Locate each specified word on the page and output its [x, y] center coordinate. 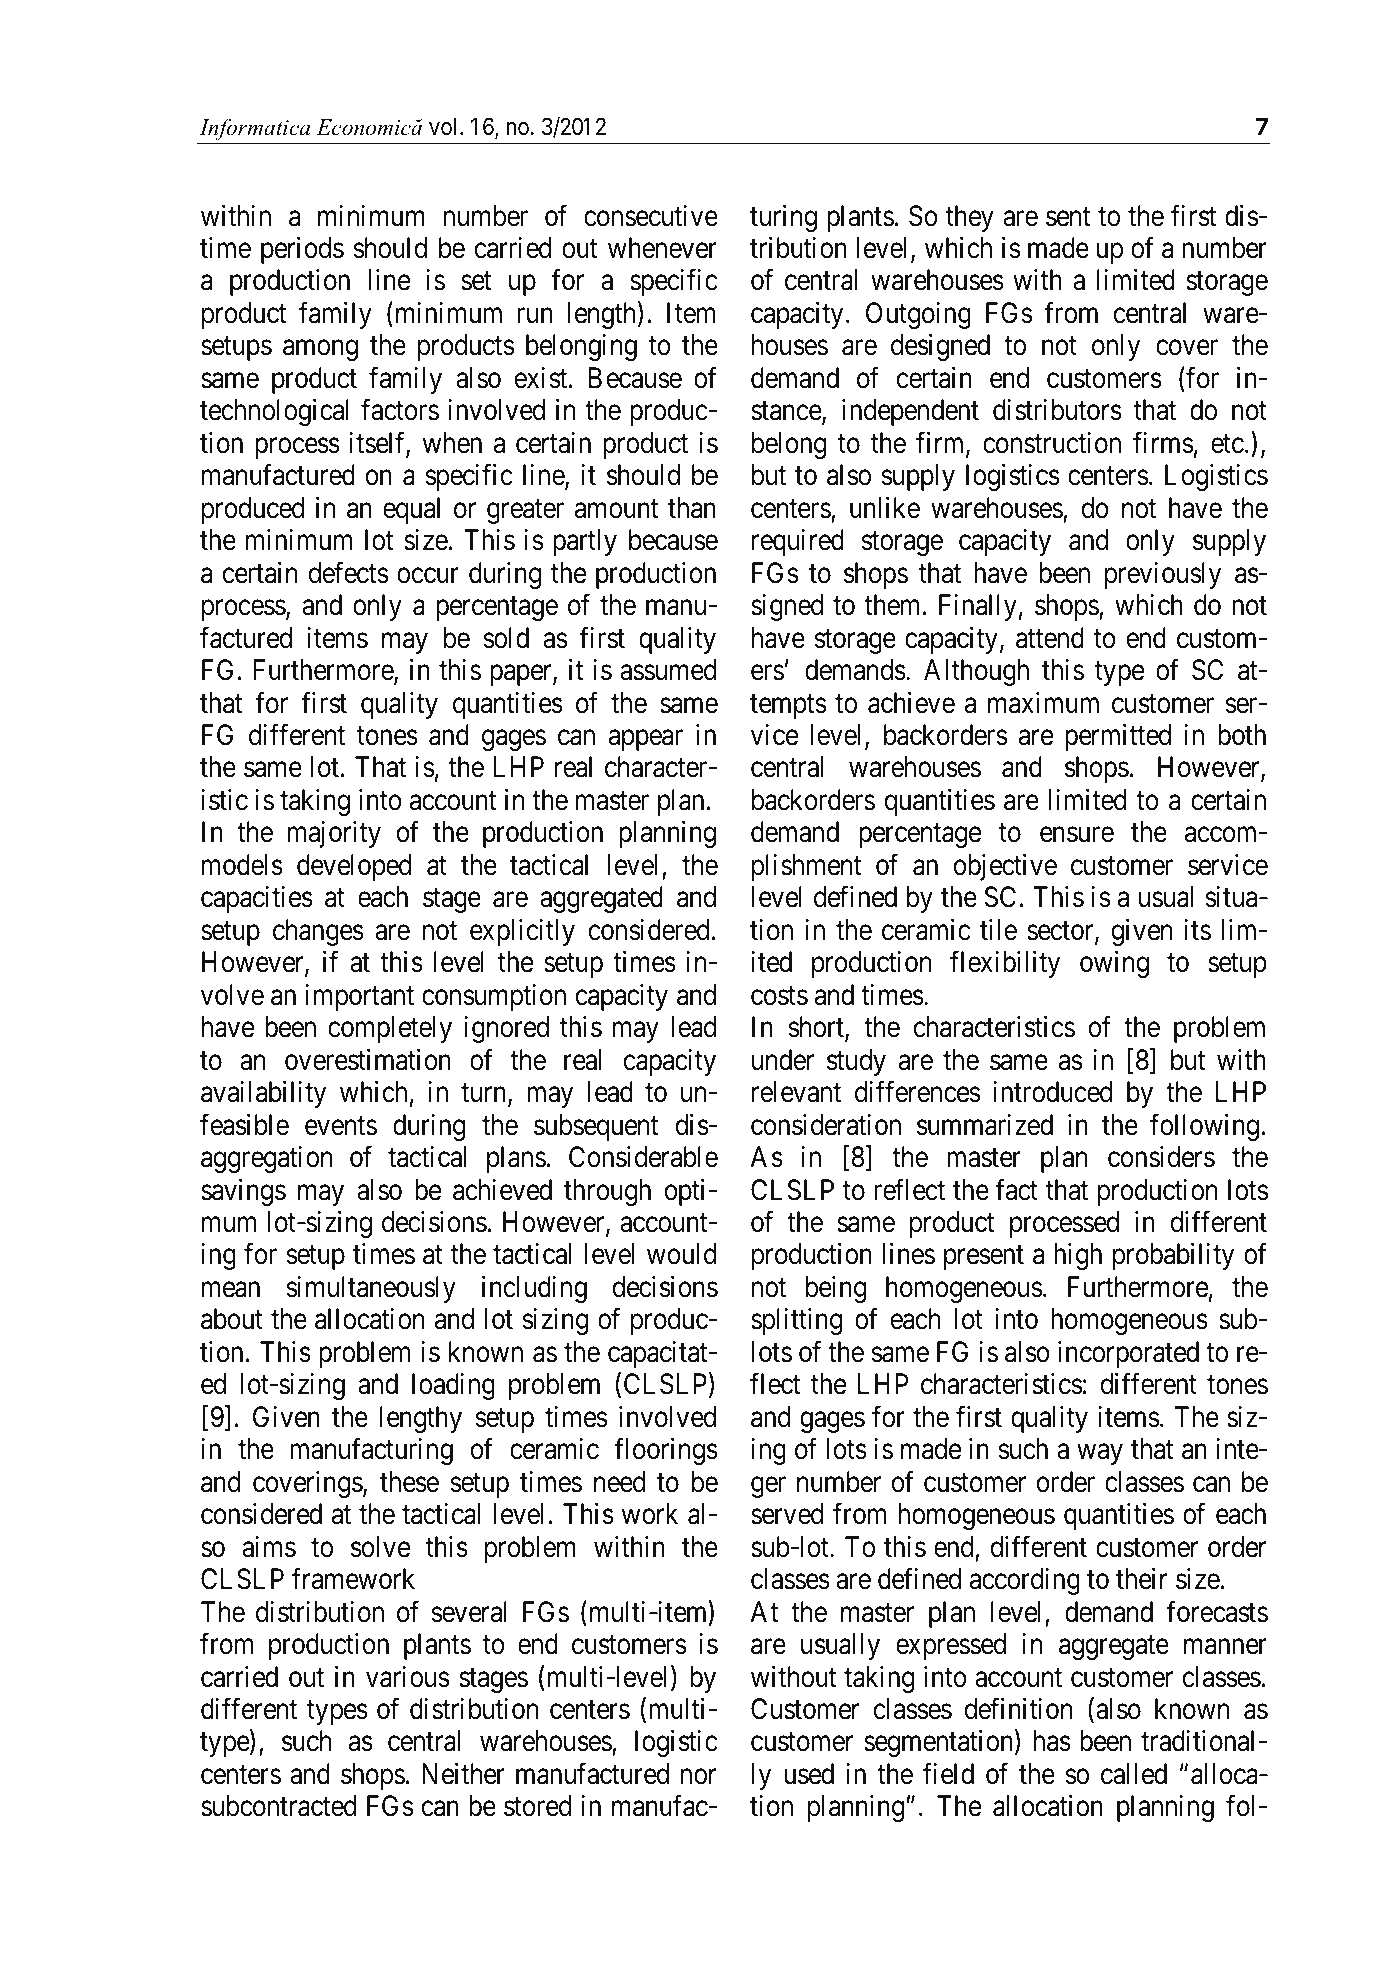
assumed [668, 670]
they [970, 218]
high [1078, 1256]
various [407, 1677]
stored [537, 1806]
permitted [1118, 737]
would [681, 1254]
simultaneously [371, 1289]
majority [334, 834]
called [1134, 1774]
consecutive [651, 216]
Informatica [254, 129]
